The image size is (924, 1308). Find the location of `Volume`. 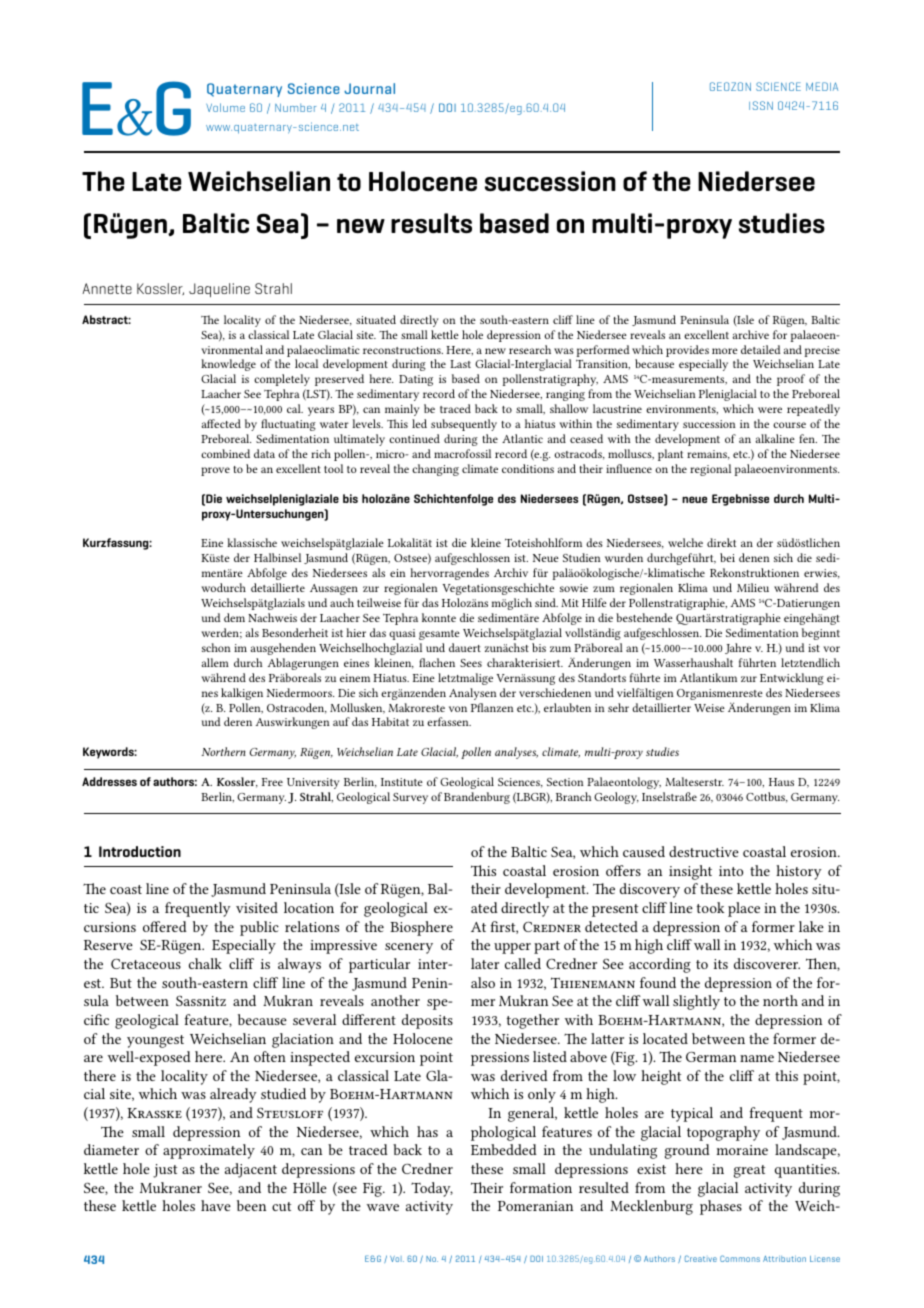

Volume is located at coordinates (225, 107).
